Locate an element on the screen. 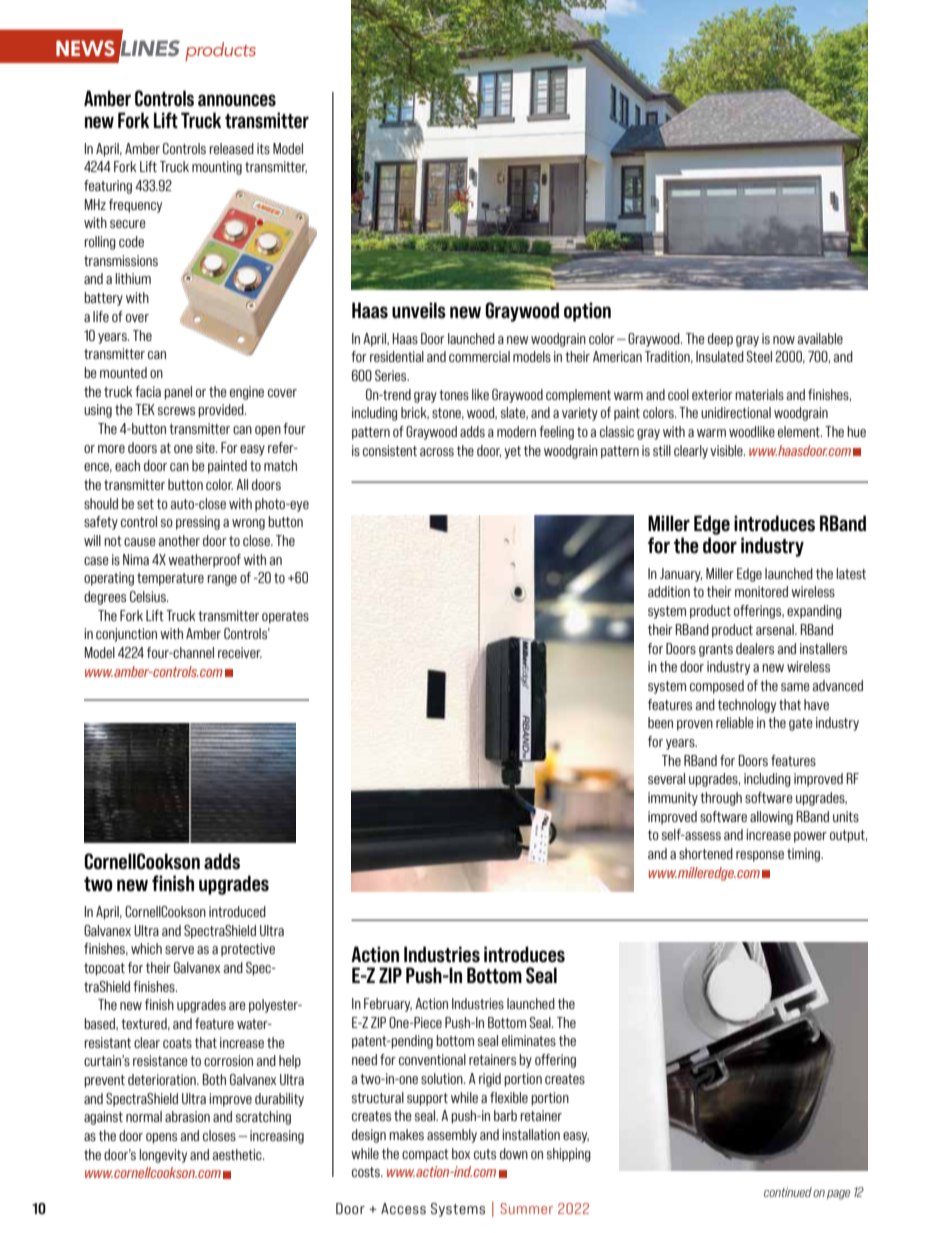  now is located at coordinates (784, 340).
